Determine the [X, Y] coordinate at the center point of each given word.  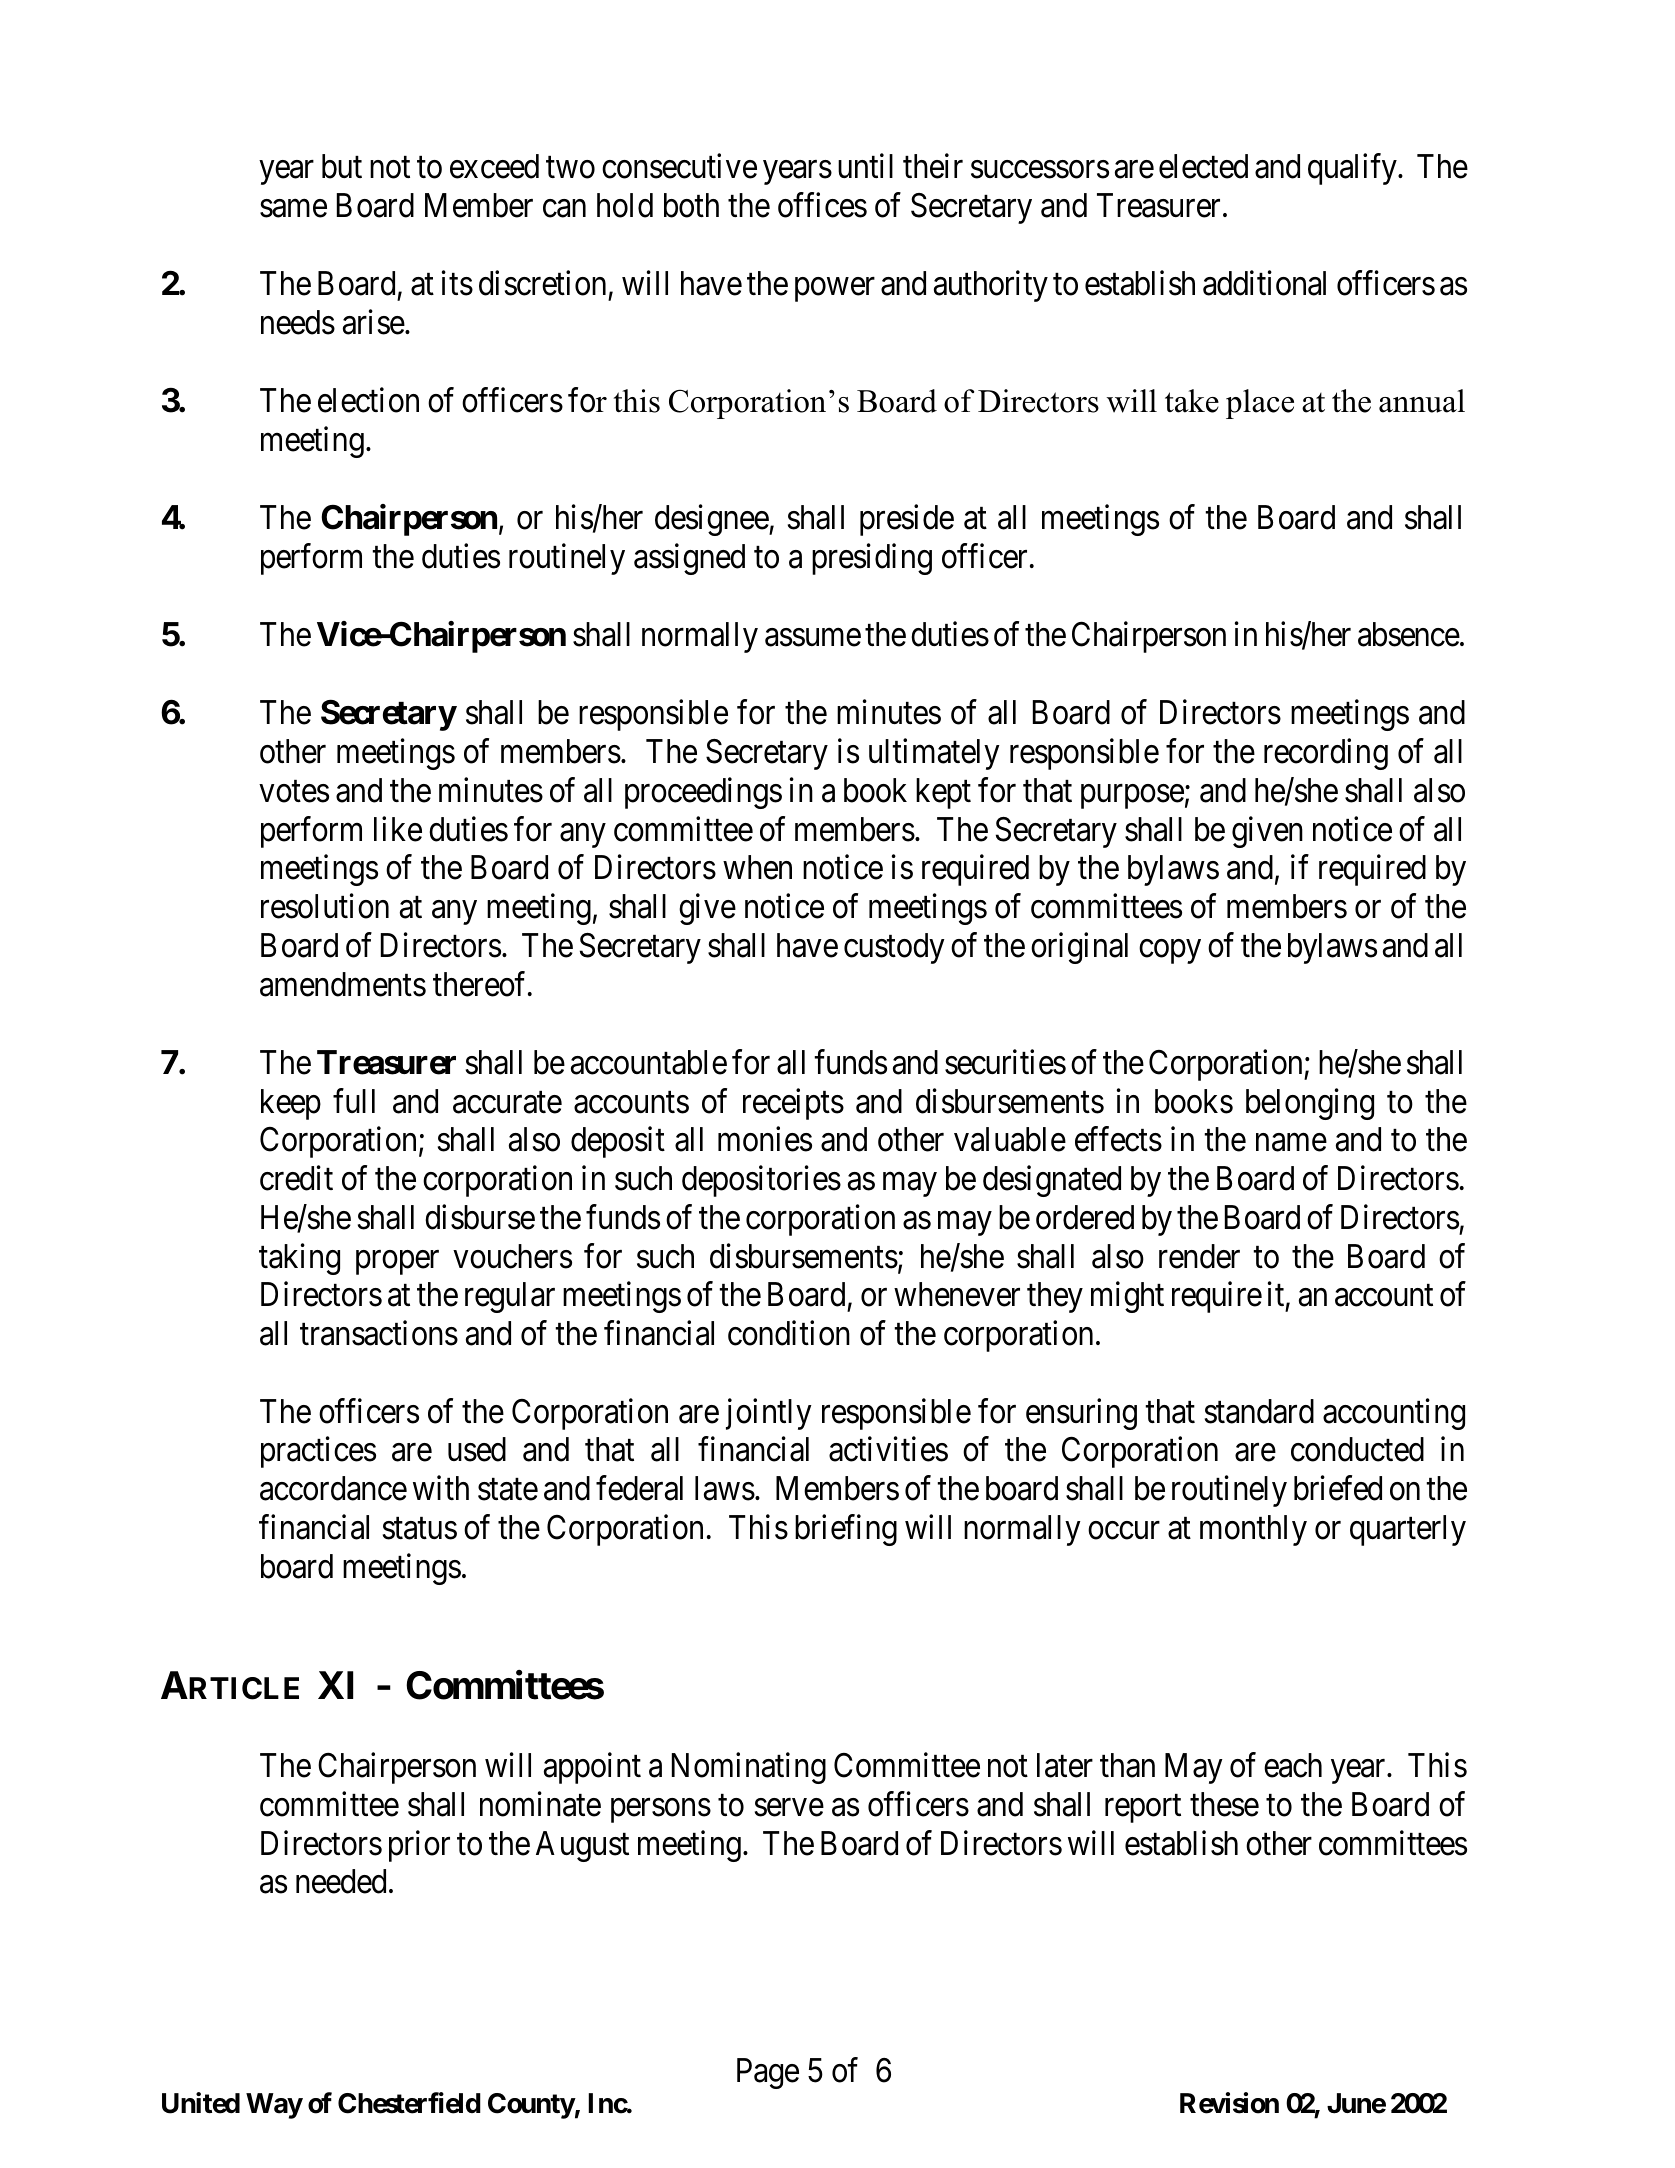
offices [822, 205]
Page [768, 2073]
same [293, 209]
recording [1326, 754]
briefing [846, 1530]
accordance [333, 1488]
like [398, 829]
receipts [793, 1104]
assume [813, 638]
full [354, 1100]
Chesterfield [409, 2103]
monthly [1253, 1530]
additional [1264, 283]
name [1291, 1143]
